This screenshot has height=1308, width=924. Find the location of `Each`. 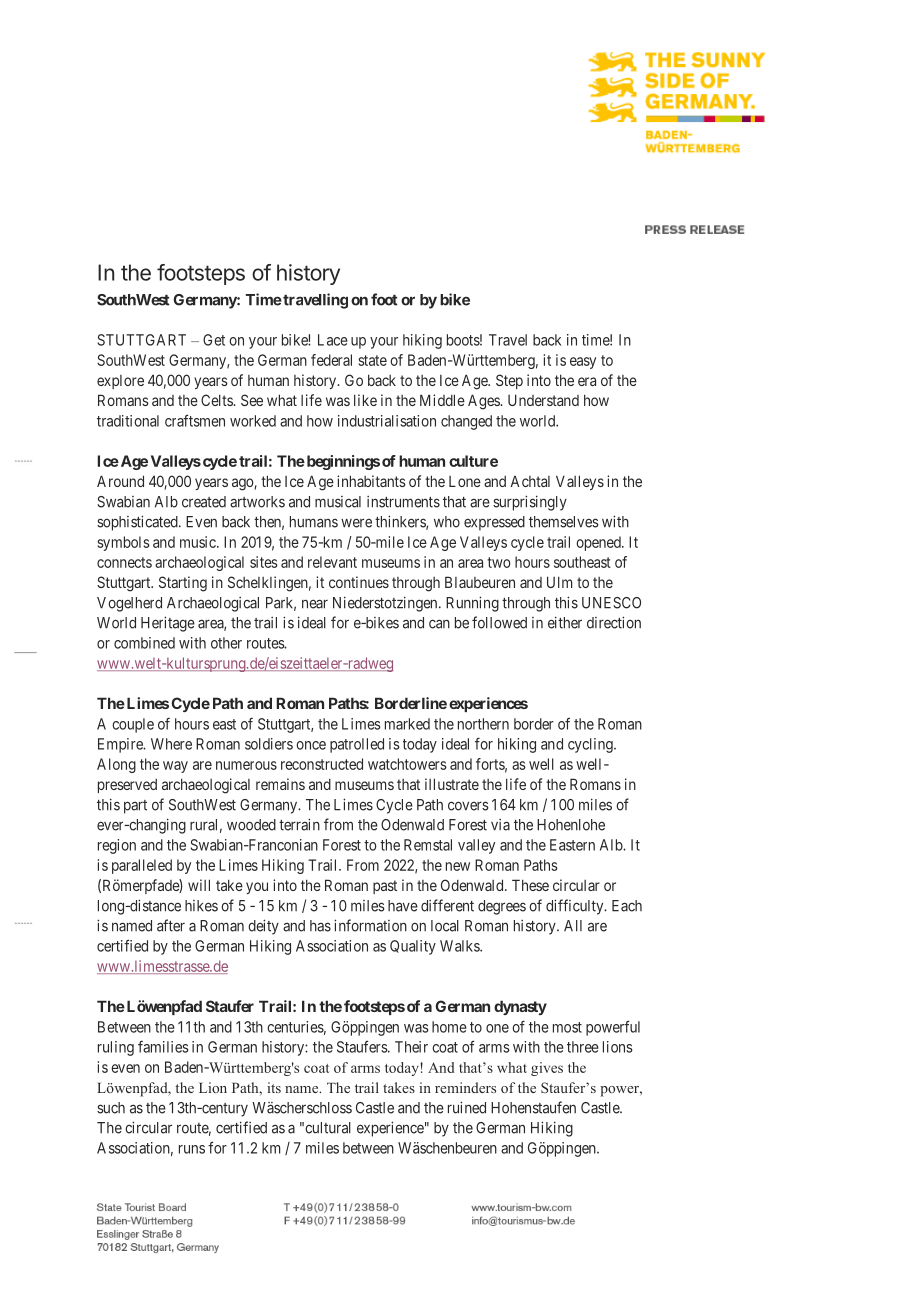

Each is located at coordinates (627, 906).
